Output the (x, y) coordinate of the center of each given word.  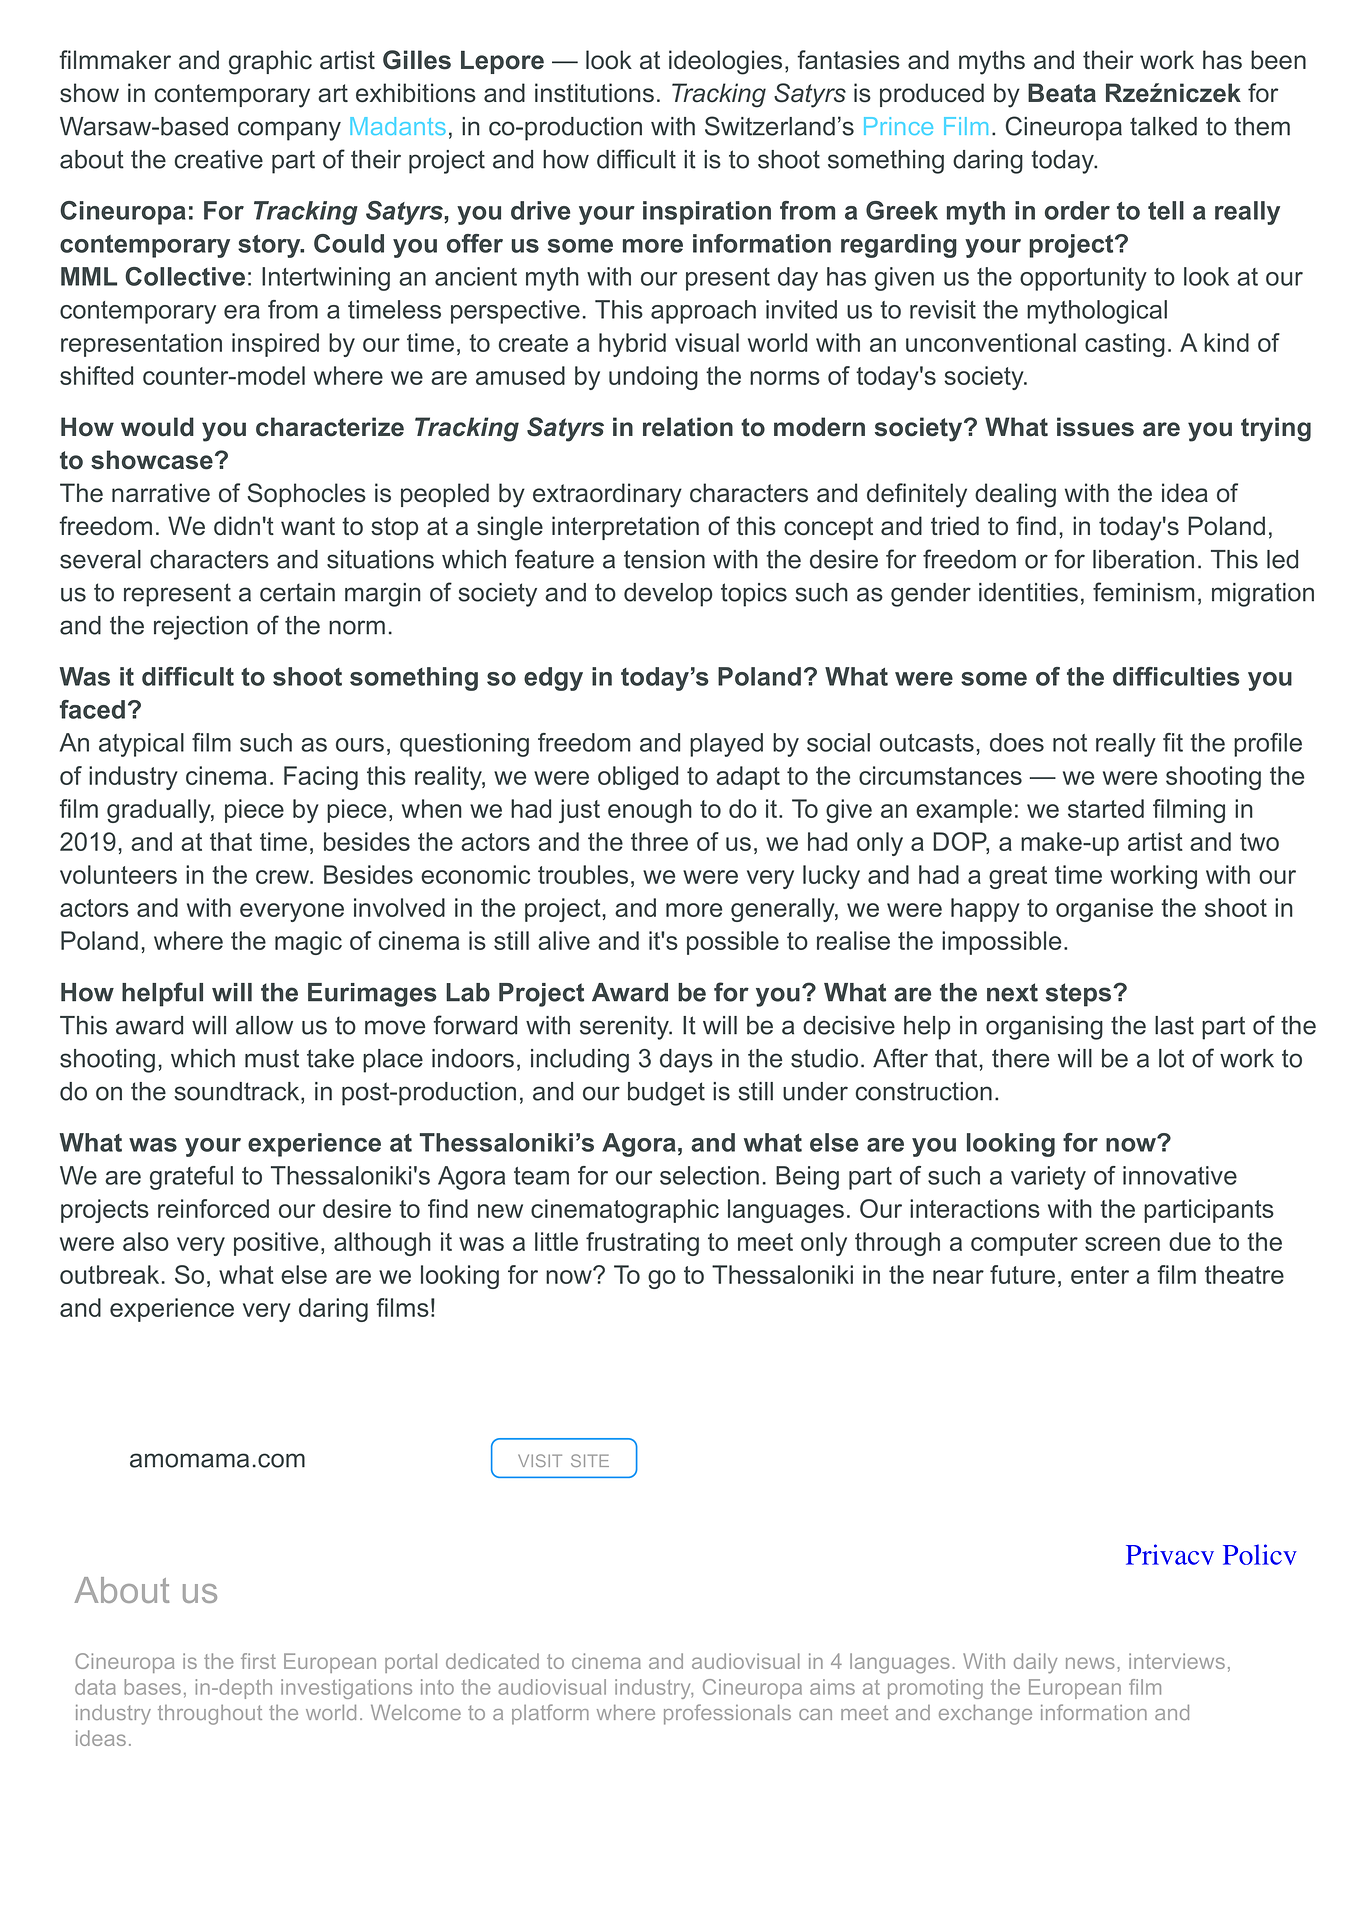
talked (1163, 126)
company (289, 131)
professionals (727, 1714)
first (258, 1661)
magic (308, 943)
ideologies (725, 62)
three (659, 841)
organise (1104, 910)
